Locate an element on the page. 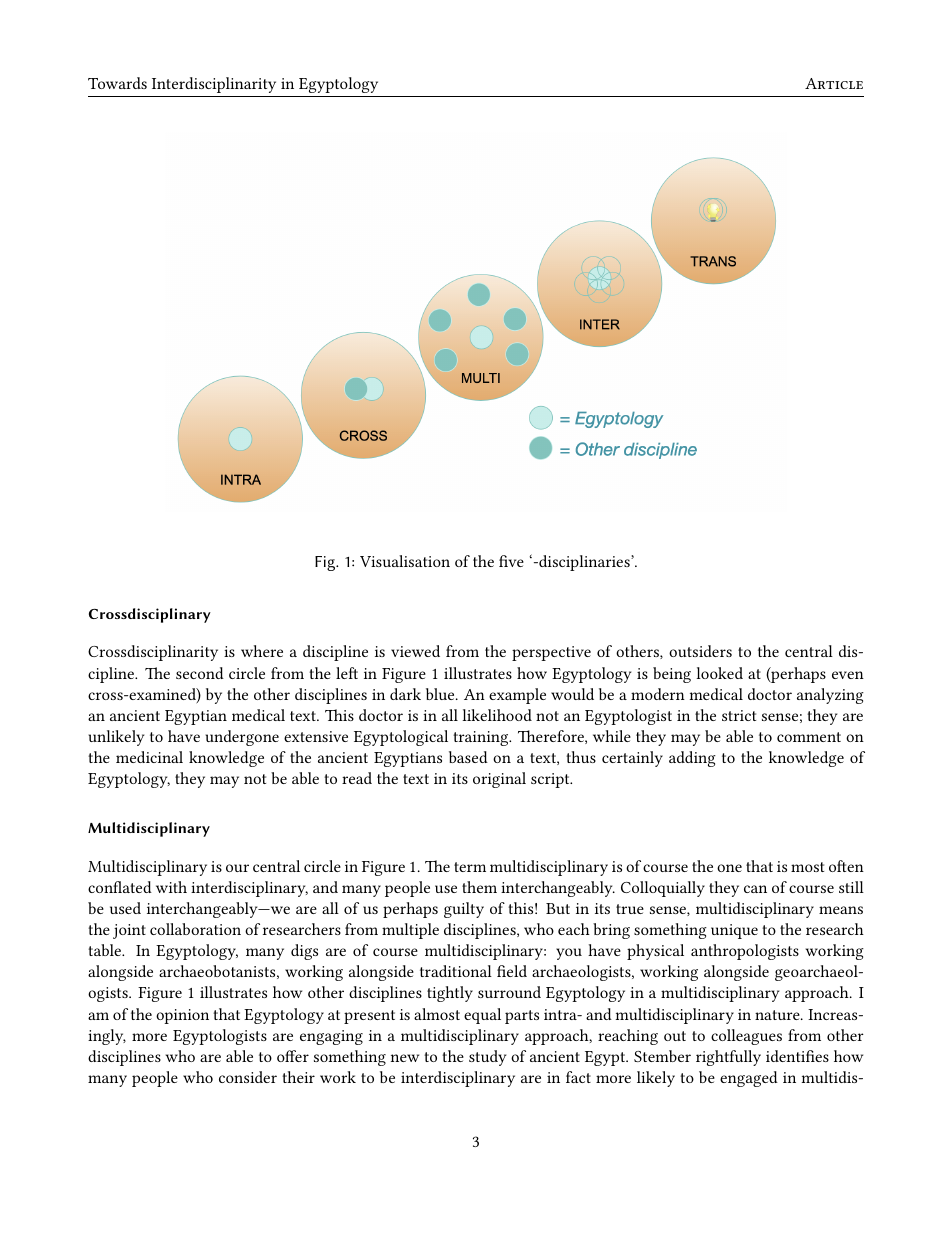 This page has height=1233, width=952. strict is located at coordinates (739, 715).
